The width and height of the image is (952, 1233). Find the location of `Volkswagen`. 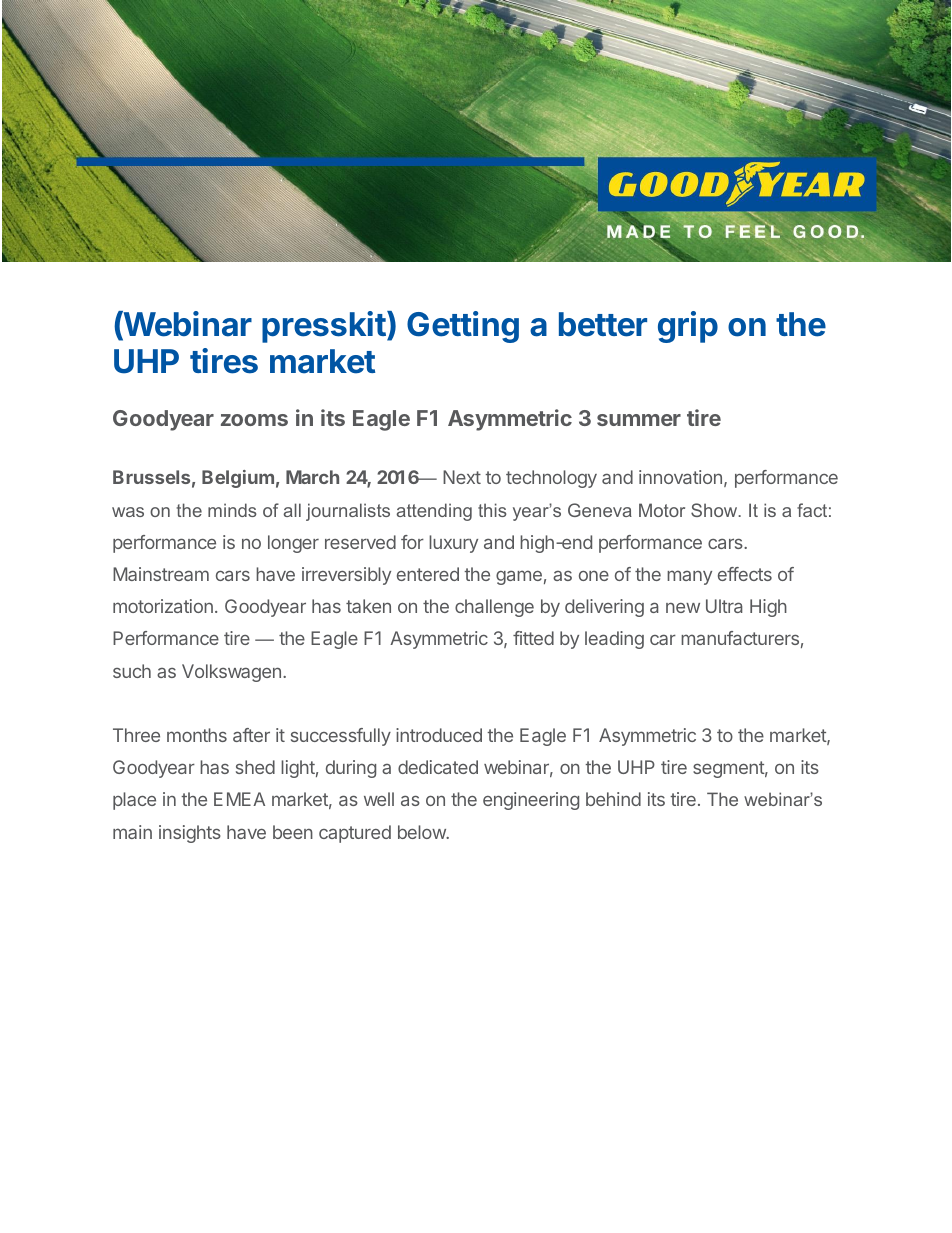

Volkswagen is located at coordinates (231, 673).
